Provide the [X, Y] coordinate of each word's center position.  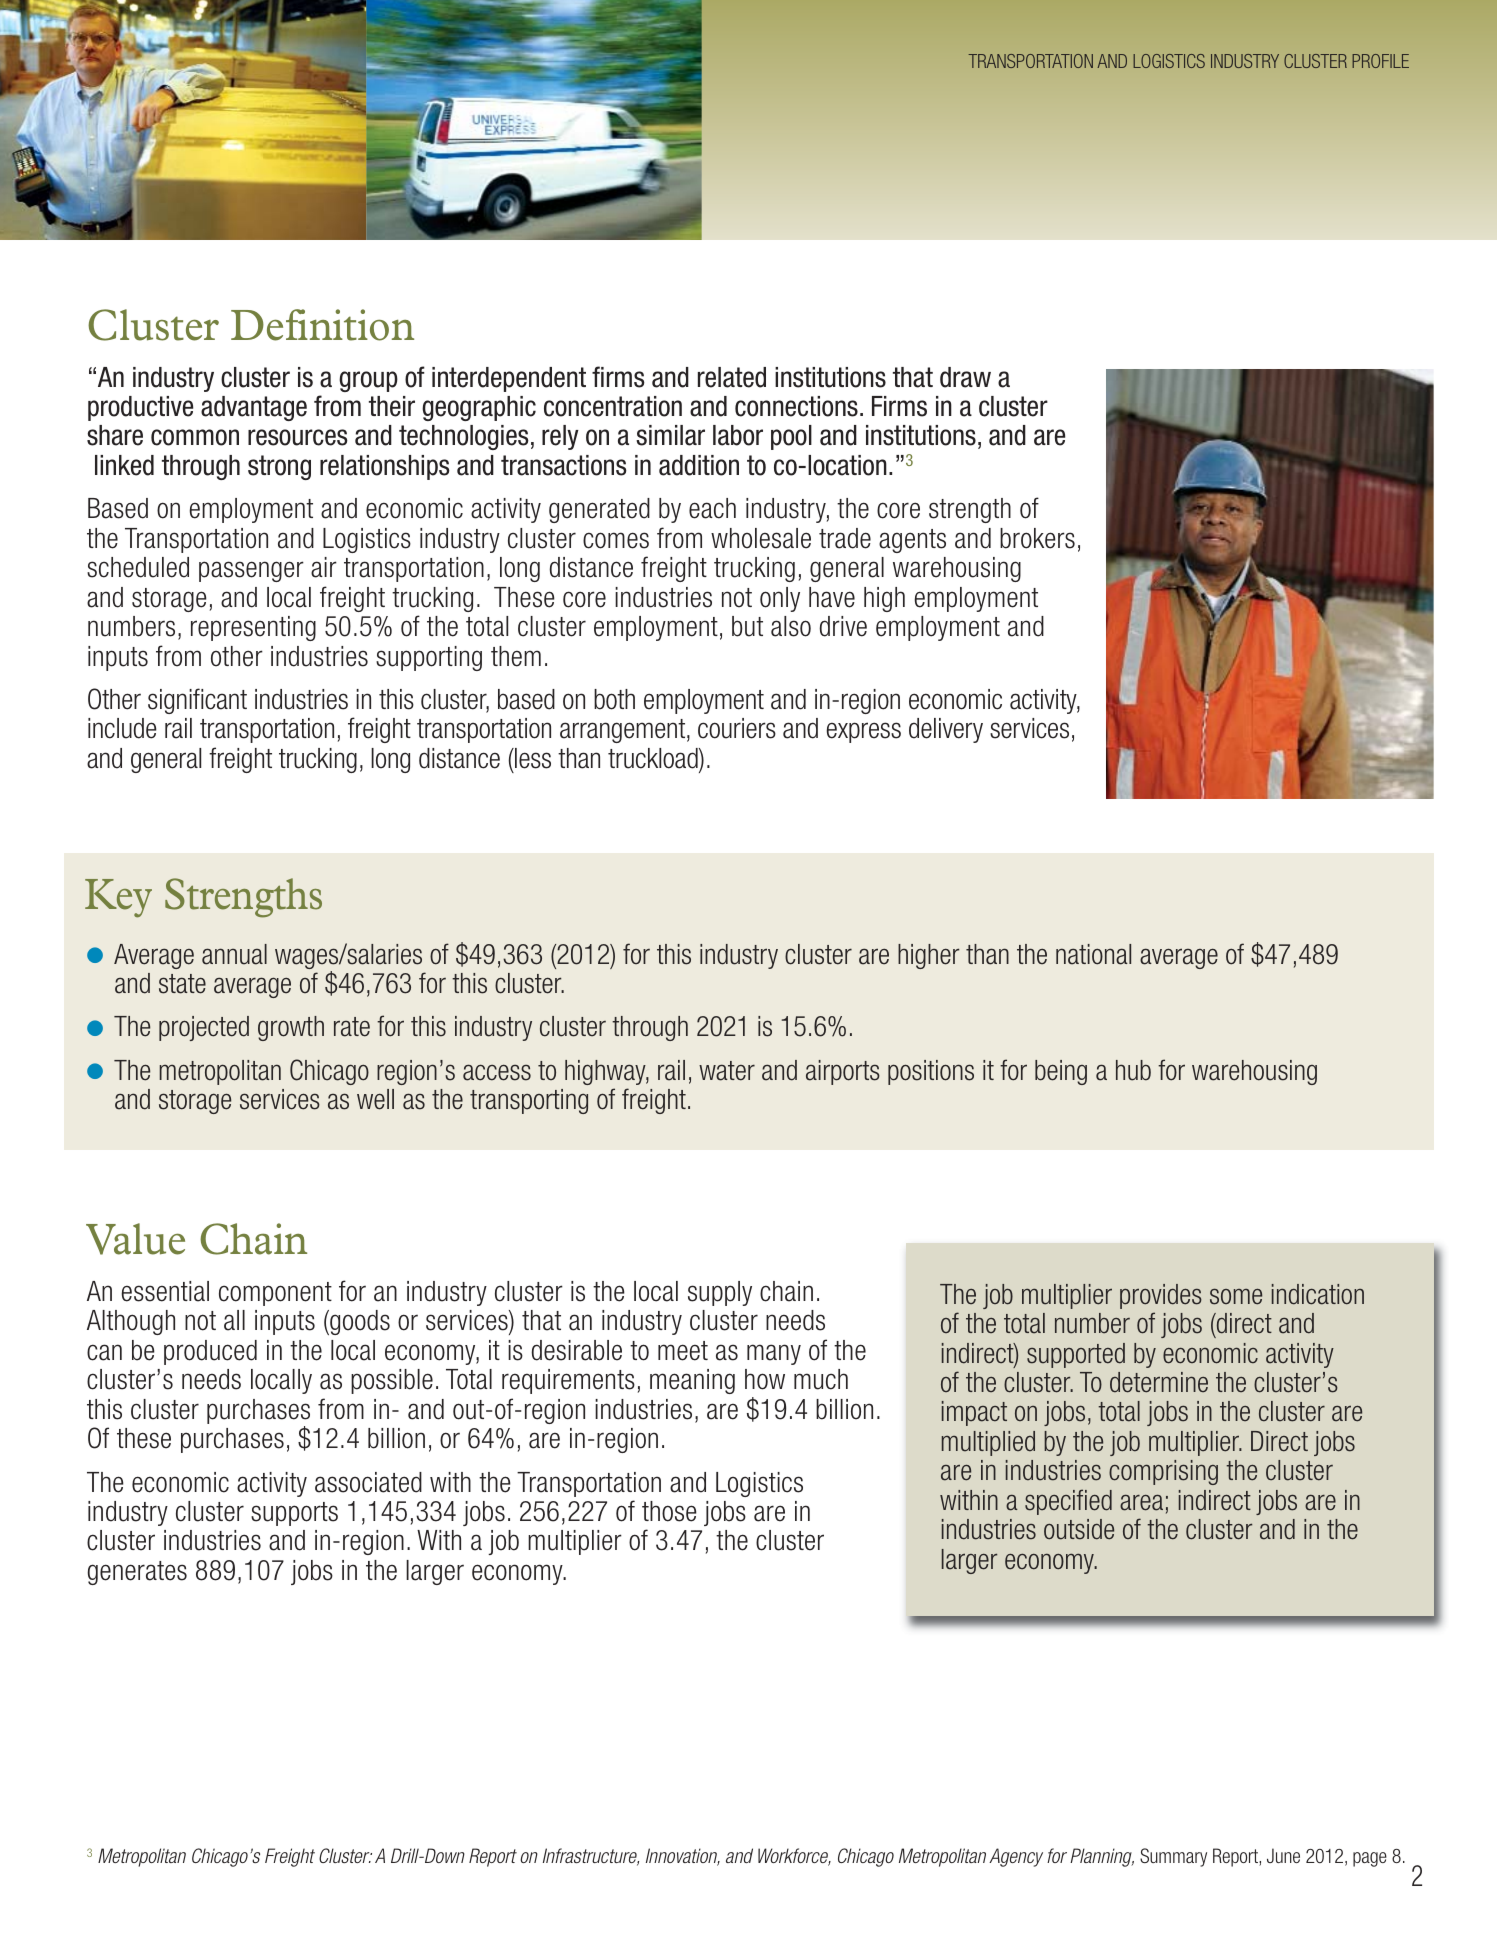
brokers [1037, 538]
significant [197, 701]
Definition [322, 325]
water [727, 1071]
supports [294, 1514]
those [669, 1511]
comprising [1163, 1472]
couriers [737, 728]
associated [368, 1482]
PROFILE [1380, 61]
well [375, 1099]
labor [738, 435]
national [1093, 954]
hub [1133, 1070]
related [732, 377]
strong [279, 467]
